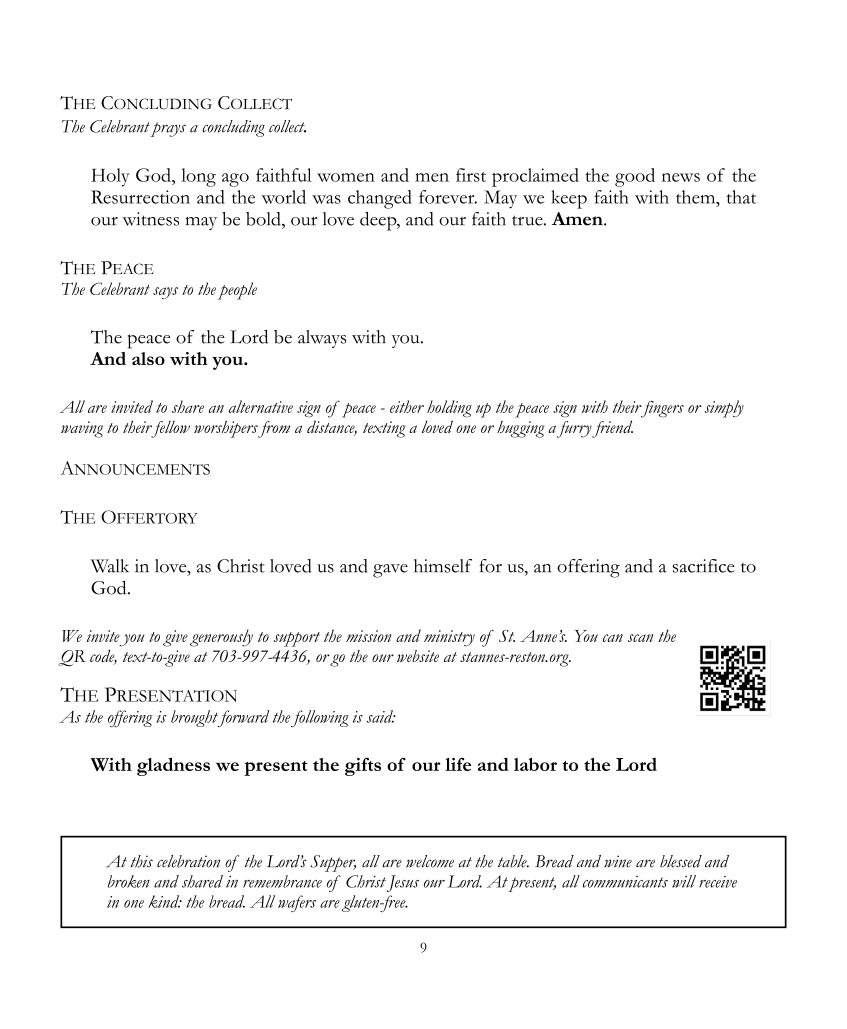  Describe the element at coordinates (704, 566) in the screenshot. I see `sacrifice` at that location.
